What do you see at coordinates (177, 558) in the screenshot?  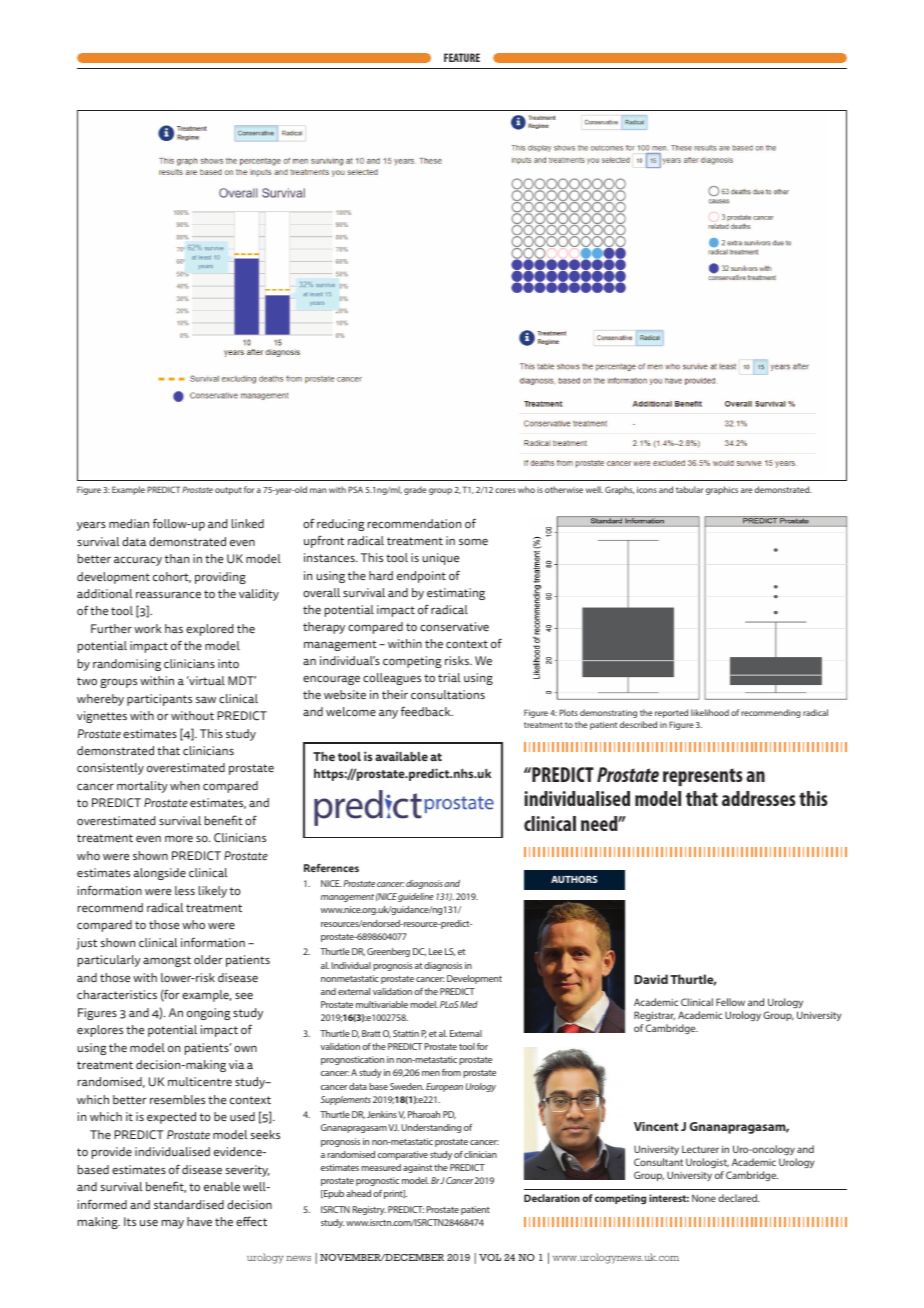 I see `than` at bounding box center [177, 558].
